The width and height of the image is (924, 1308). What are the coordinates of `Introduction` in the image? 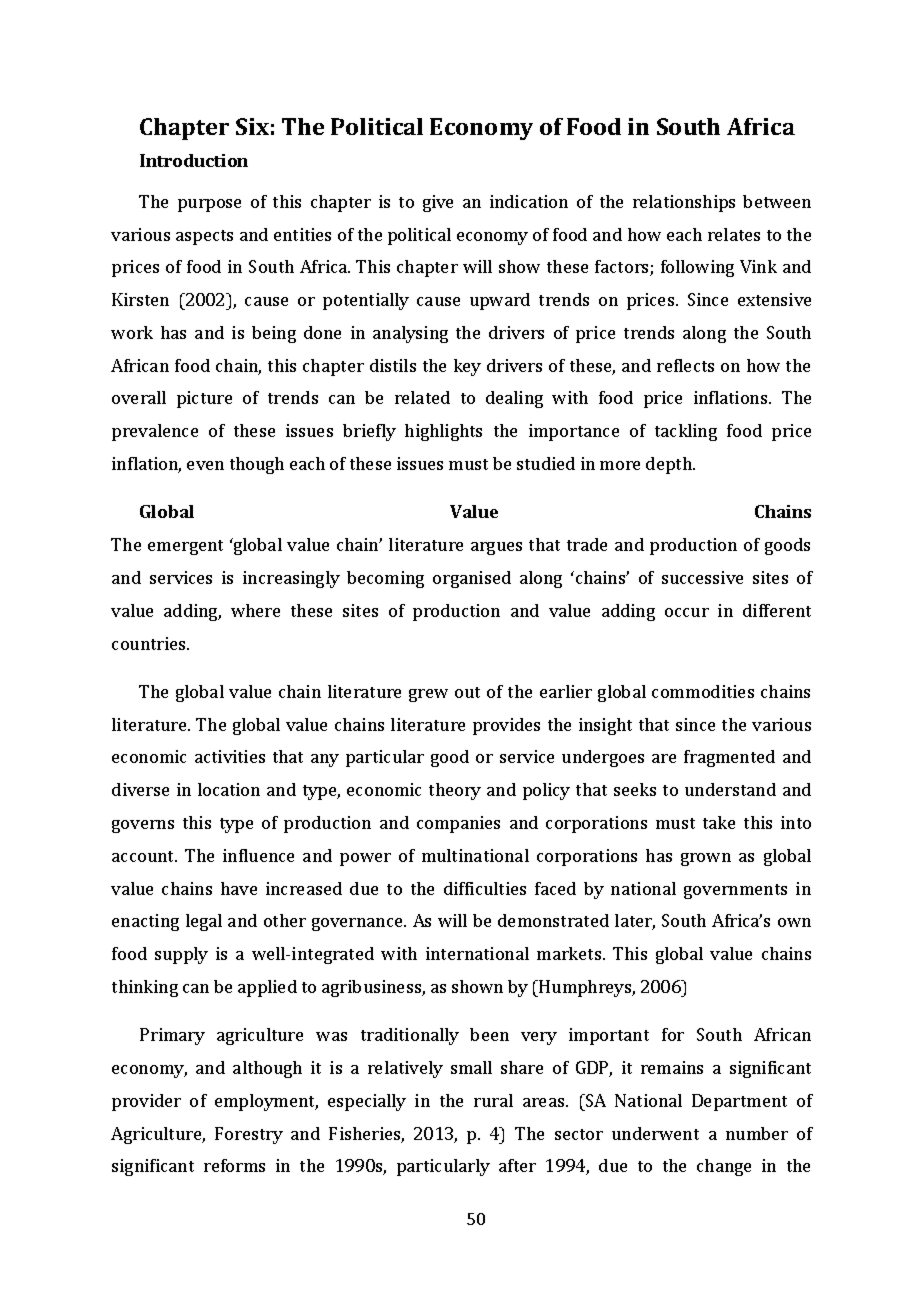 It's located at (194, 160).
